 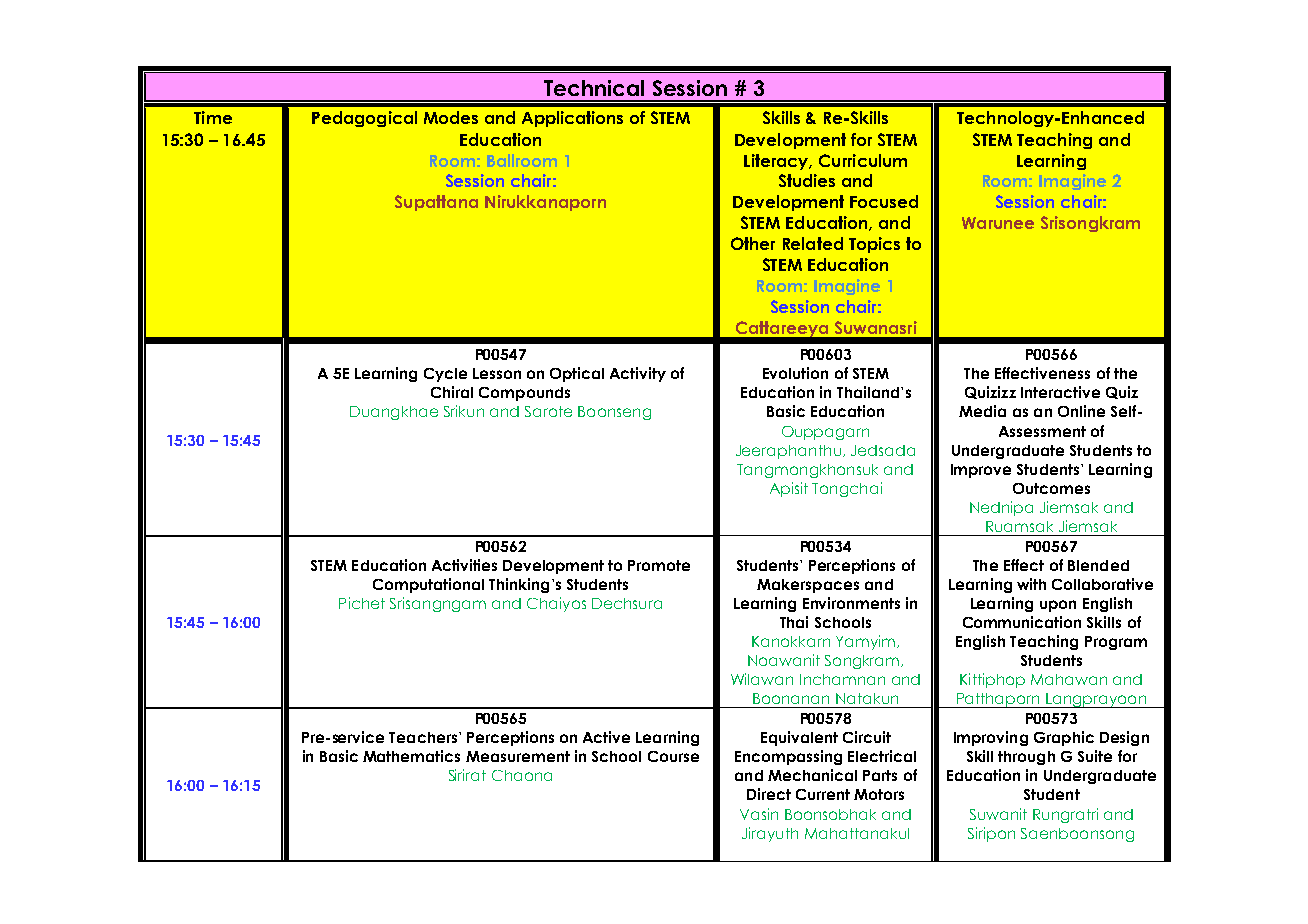 What do you see at coordinates (659, 565) in the screenshot?
I see `Promote` at bounding box center [659, 565].
